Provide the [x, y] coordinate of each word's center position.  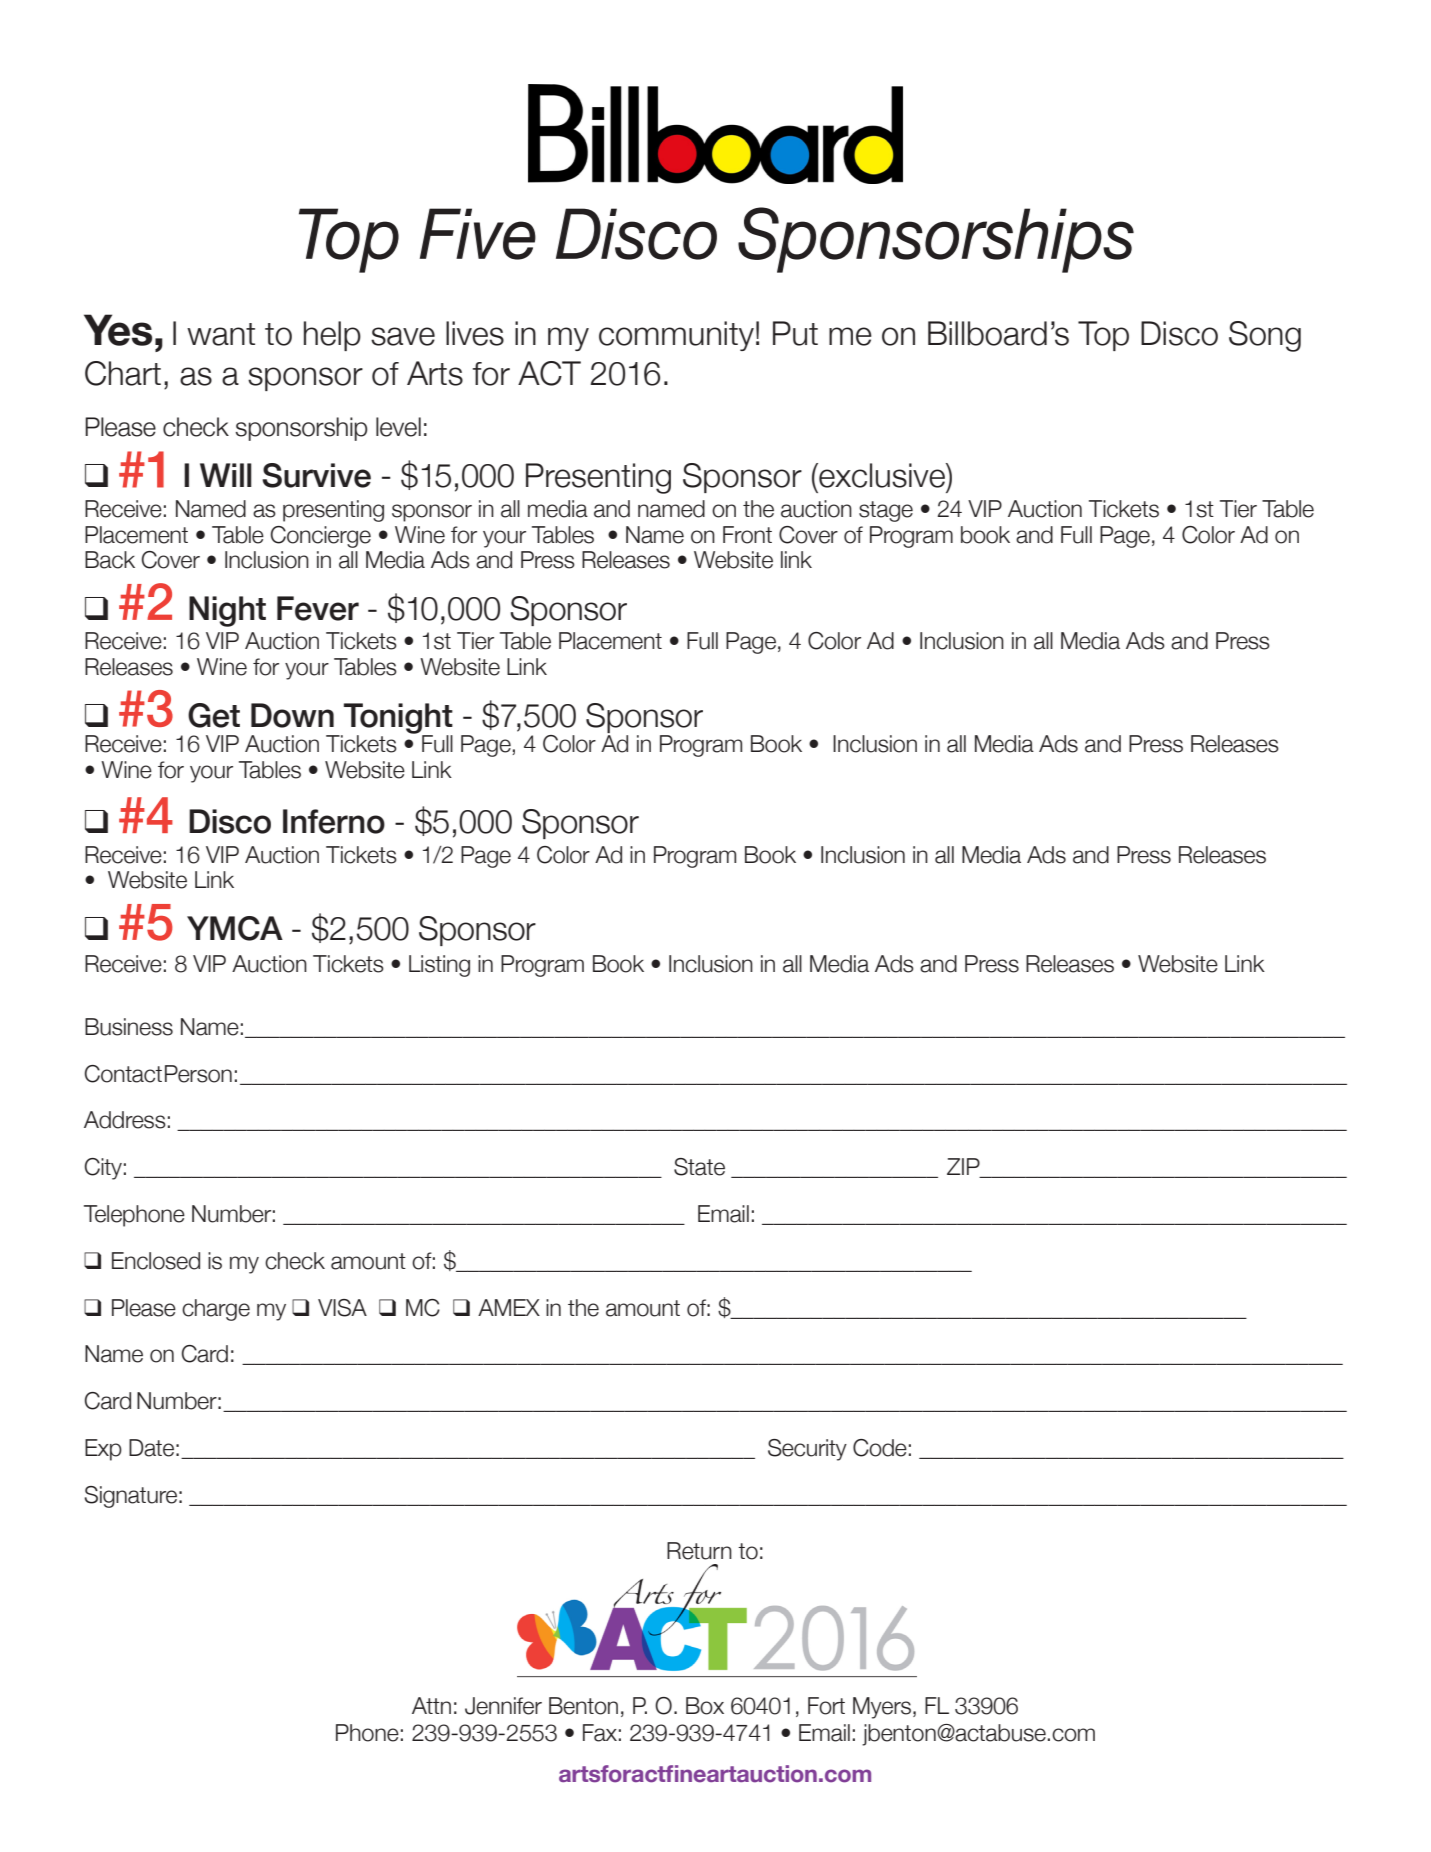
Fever [318, 608]
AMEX [509, 1307]
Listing [439, 966]
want [221, 334]
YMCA [235, 928]
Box [705, 1706]
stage [886, 511]
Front [747, 535]
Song [1265, 336]
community [676, 336]
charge [216, 1310]
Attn [431, 1705]
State [699, 1167]
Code [880, 1448]
